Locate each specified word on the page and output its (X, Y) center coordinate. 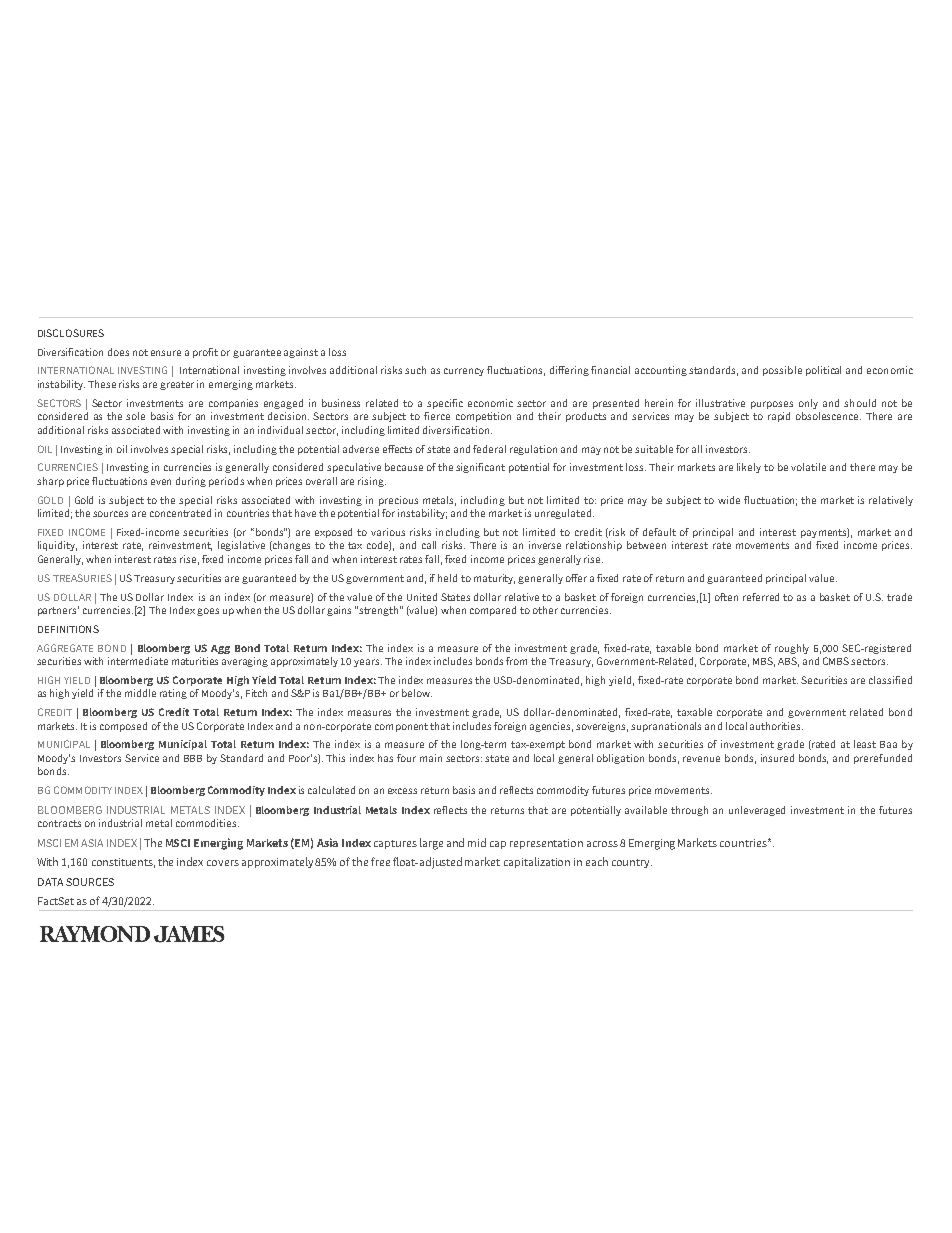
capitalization (537, 862)
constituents (123, 863)
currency (464, 372)
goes (208, 612)
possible (782, 371)
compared (493, 611)
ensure (166, 353)
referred (761, 597)
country (632, 863)
